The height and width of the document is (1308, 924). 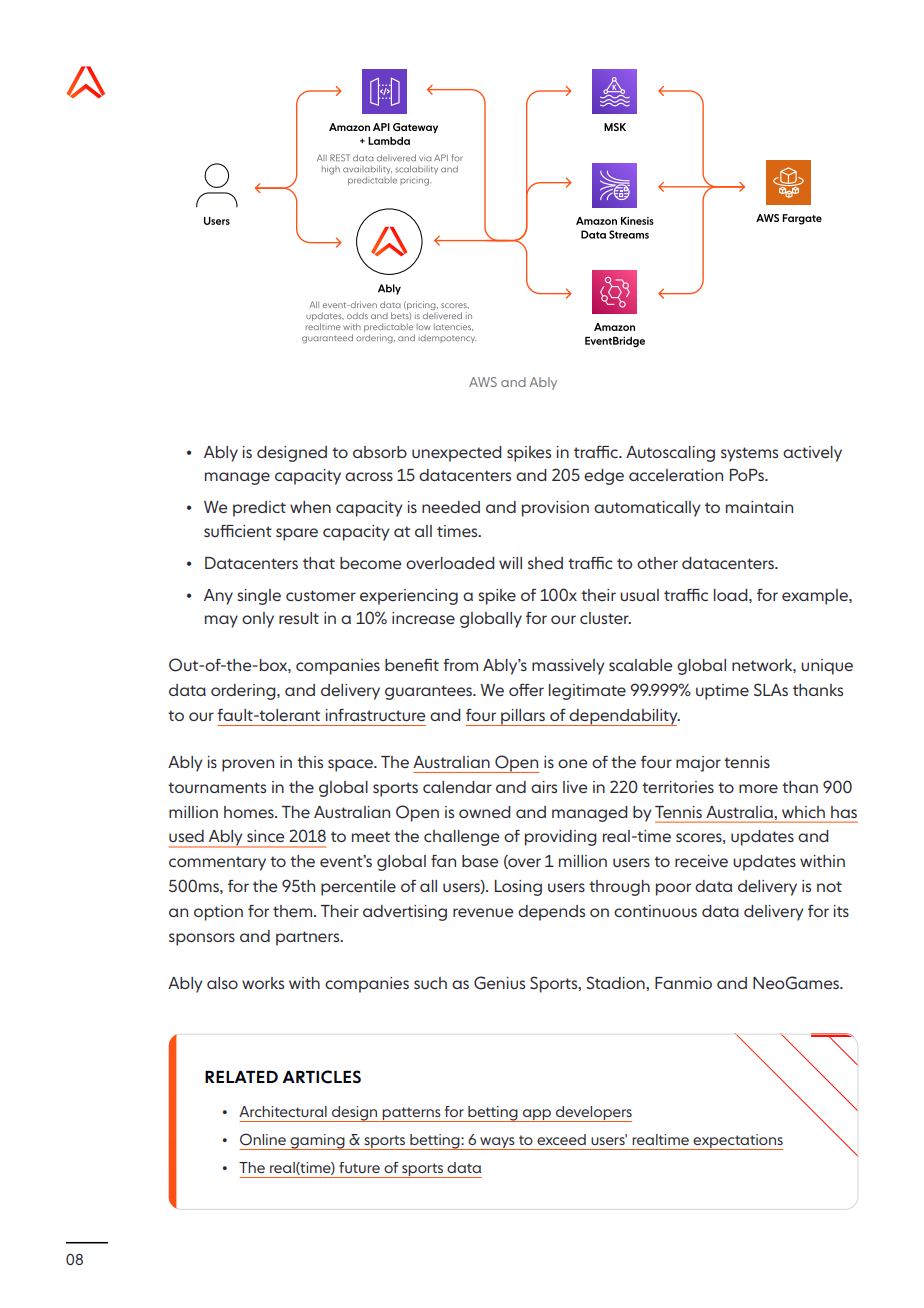 What do you see at coordinates (737, 1142) in the document?
I see `expectations` at bounding box center [737, 1142].
